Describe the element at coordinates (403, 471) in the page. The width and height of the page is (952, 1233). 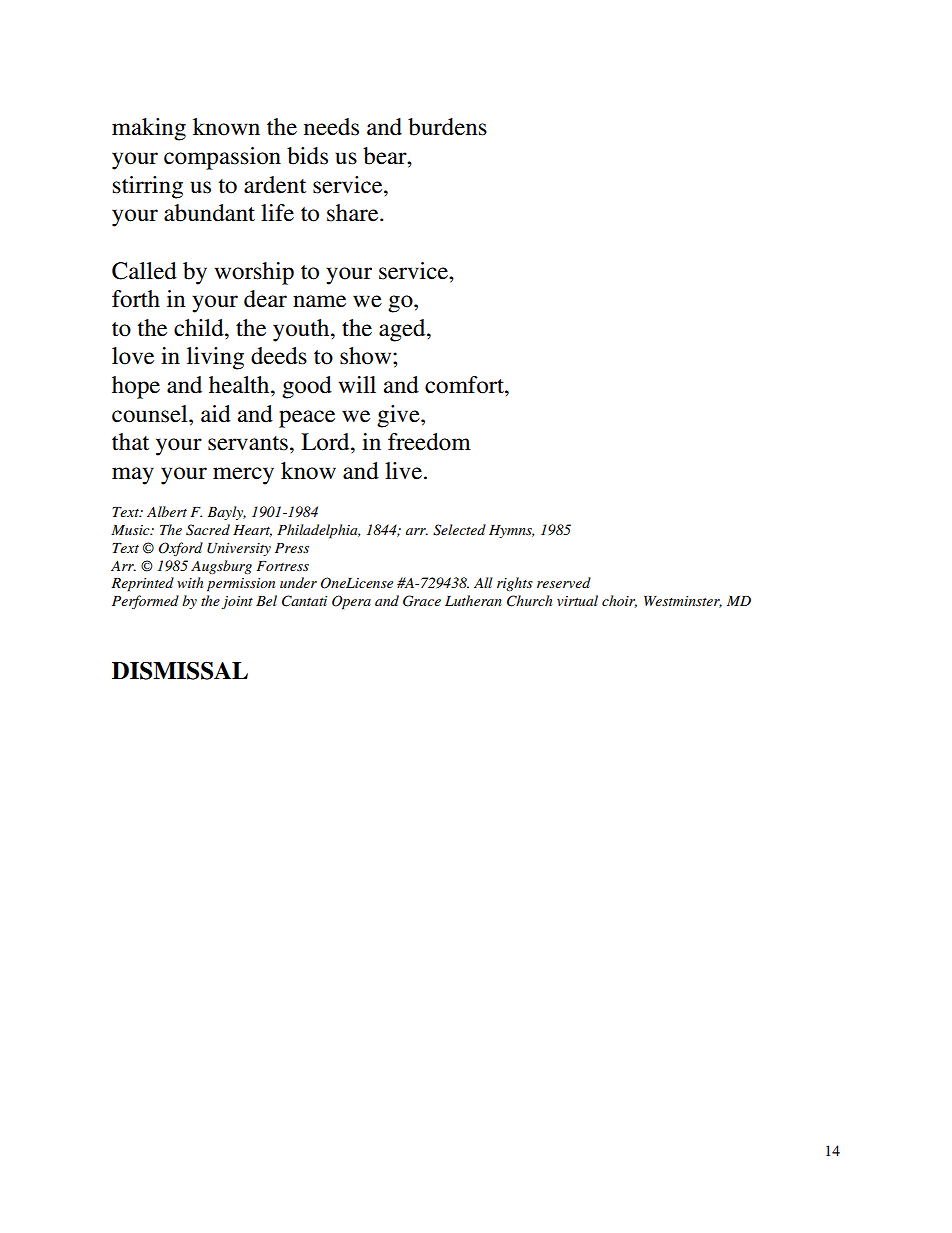
I see `live` at that location.
